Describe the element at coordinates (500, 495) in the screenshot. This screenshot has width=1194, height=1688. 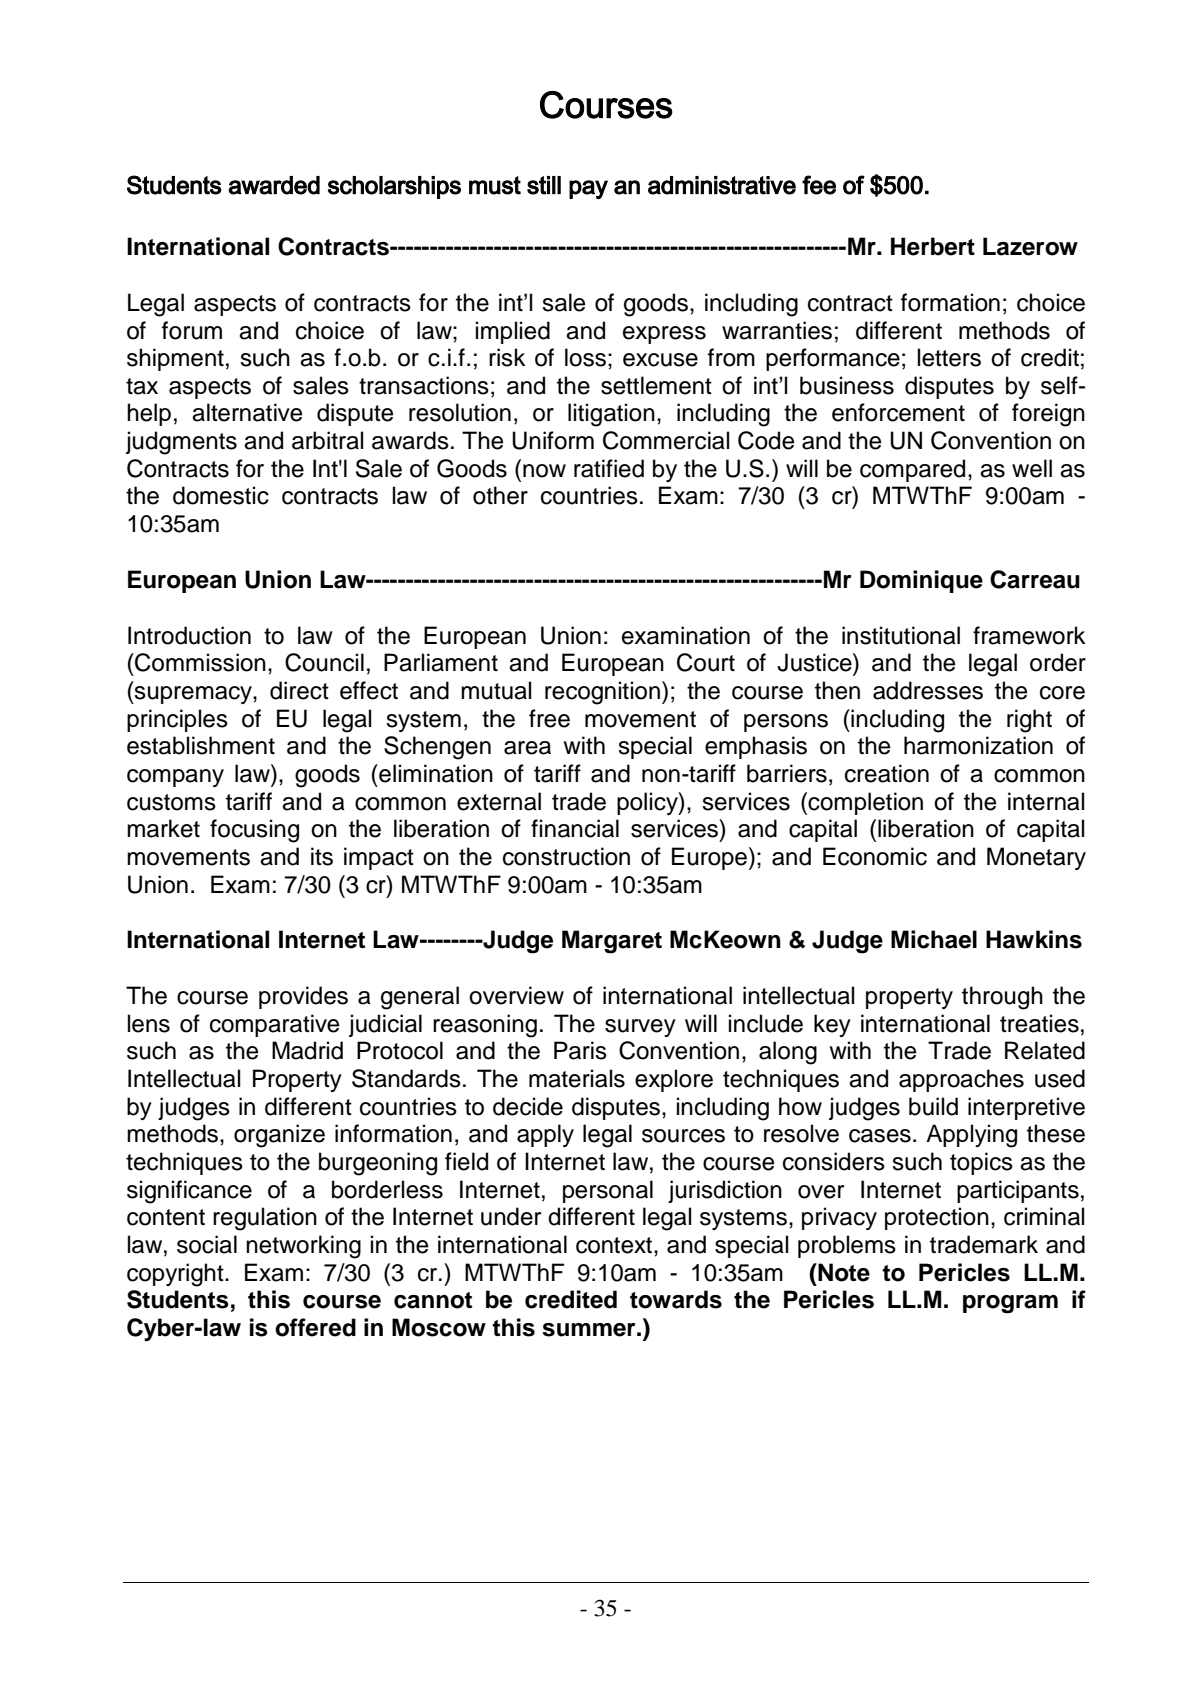
I see `other` at that location.
